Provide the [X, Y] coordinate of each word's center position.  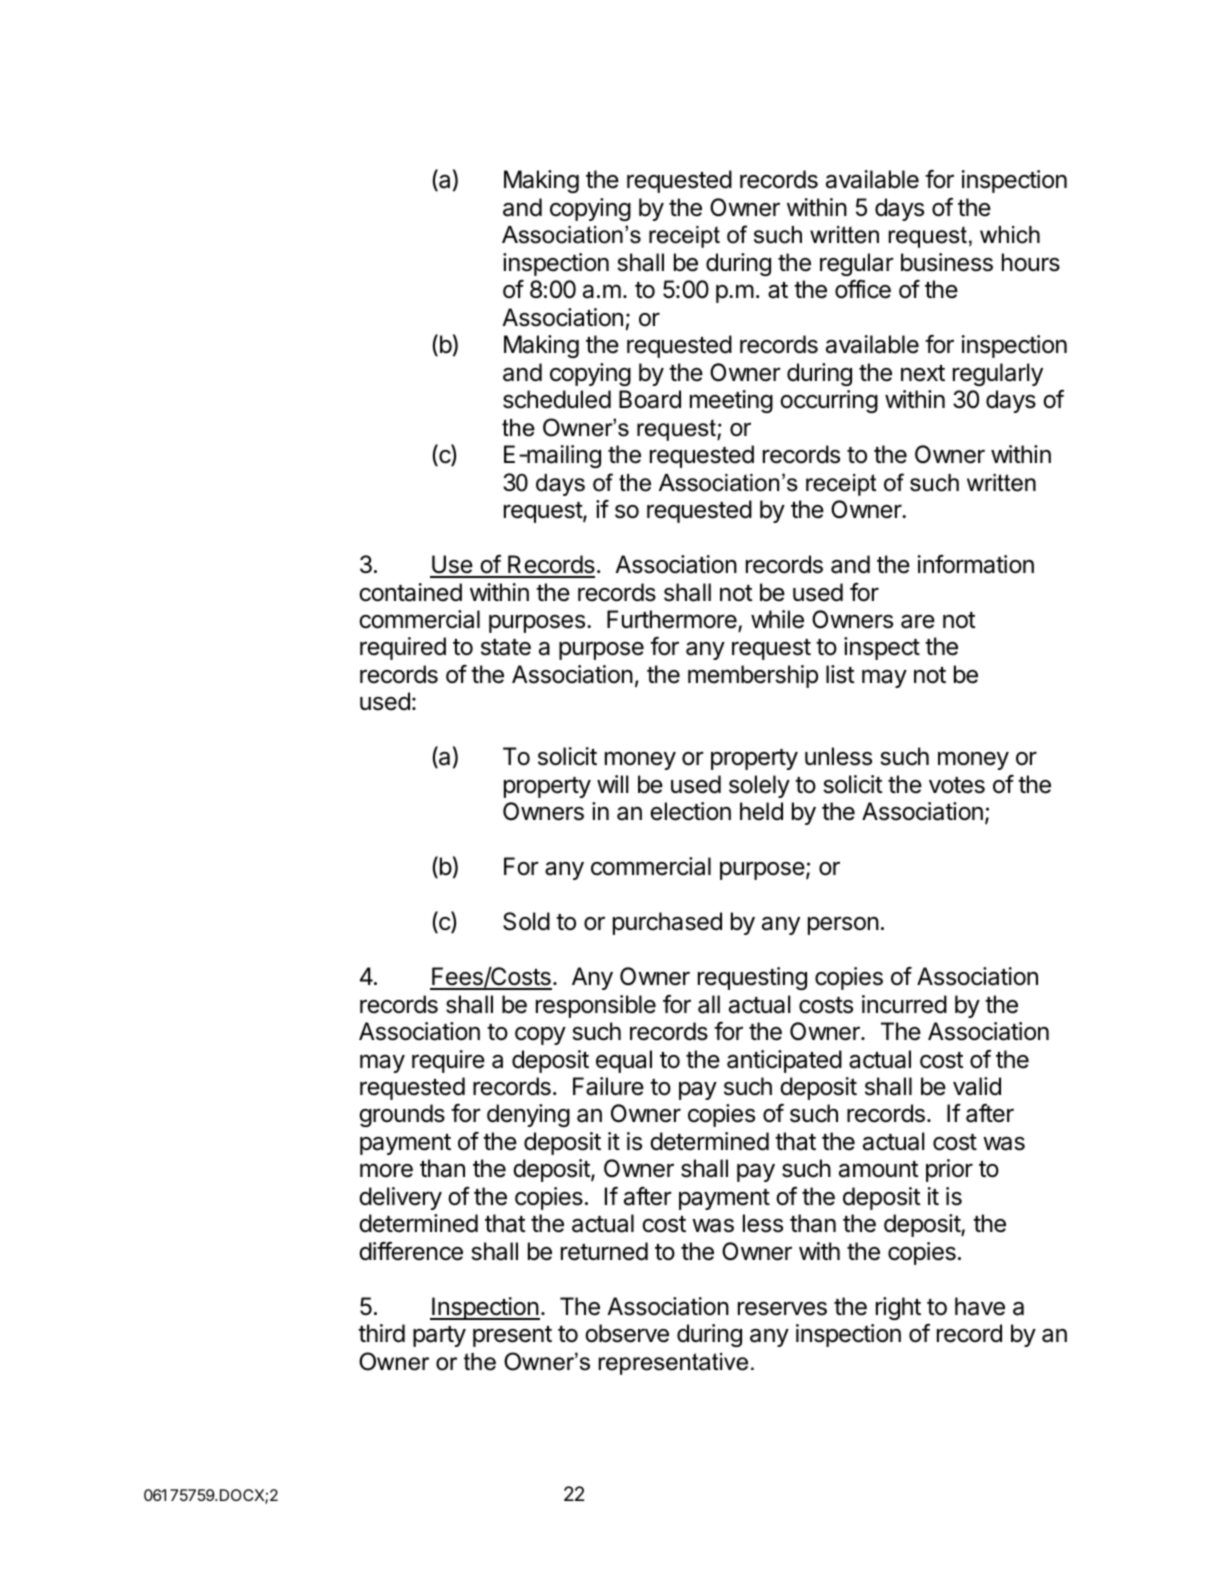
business [947, 262]
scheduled [557, 399]
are [918, 621]
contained [410, 592]
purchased [667, 923]
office [863, 289]
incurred [904, 1004]
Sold [526, 921]
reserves [782, 1308]
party [439, 1336]
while [777, 619]
